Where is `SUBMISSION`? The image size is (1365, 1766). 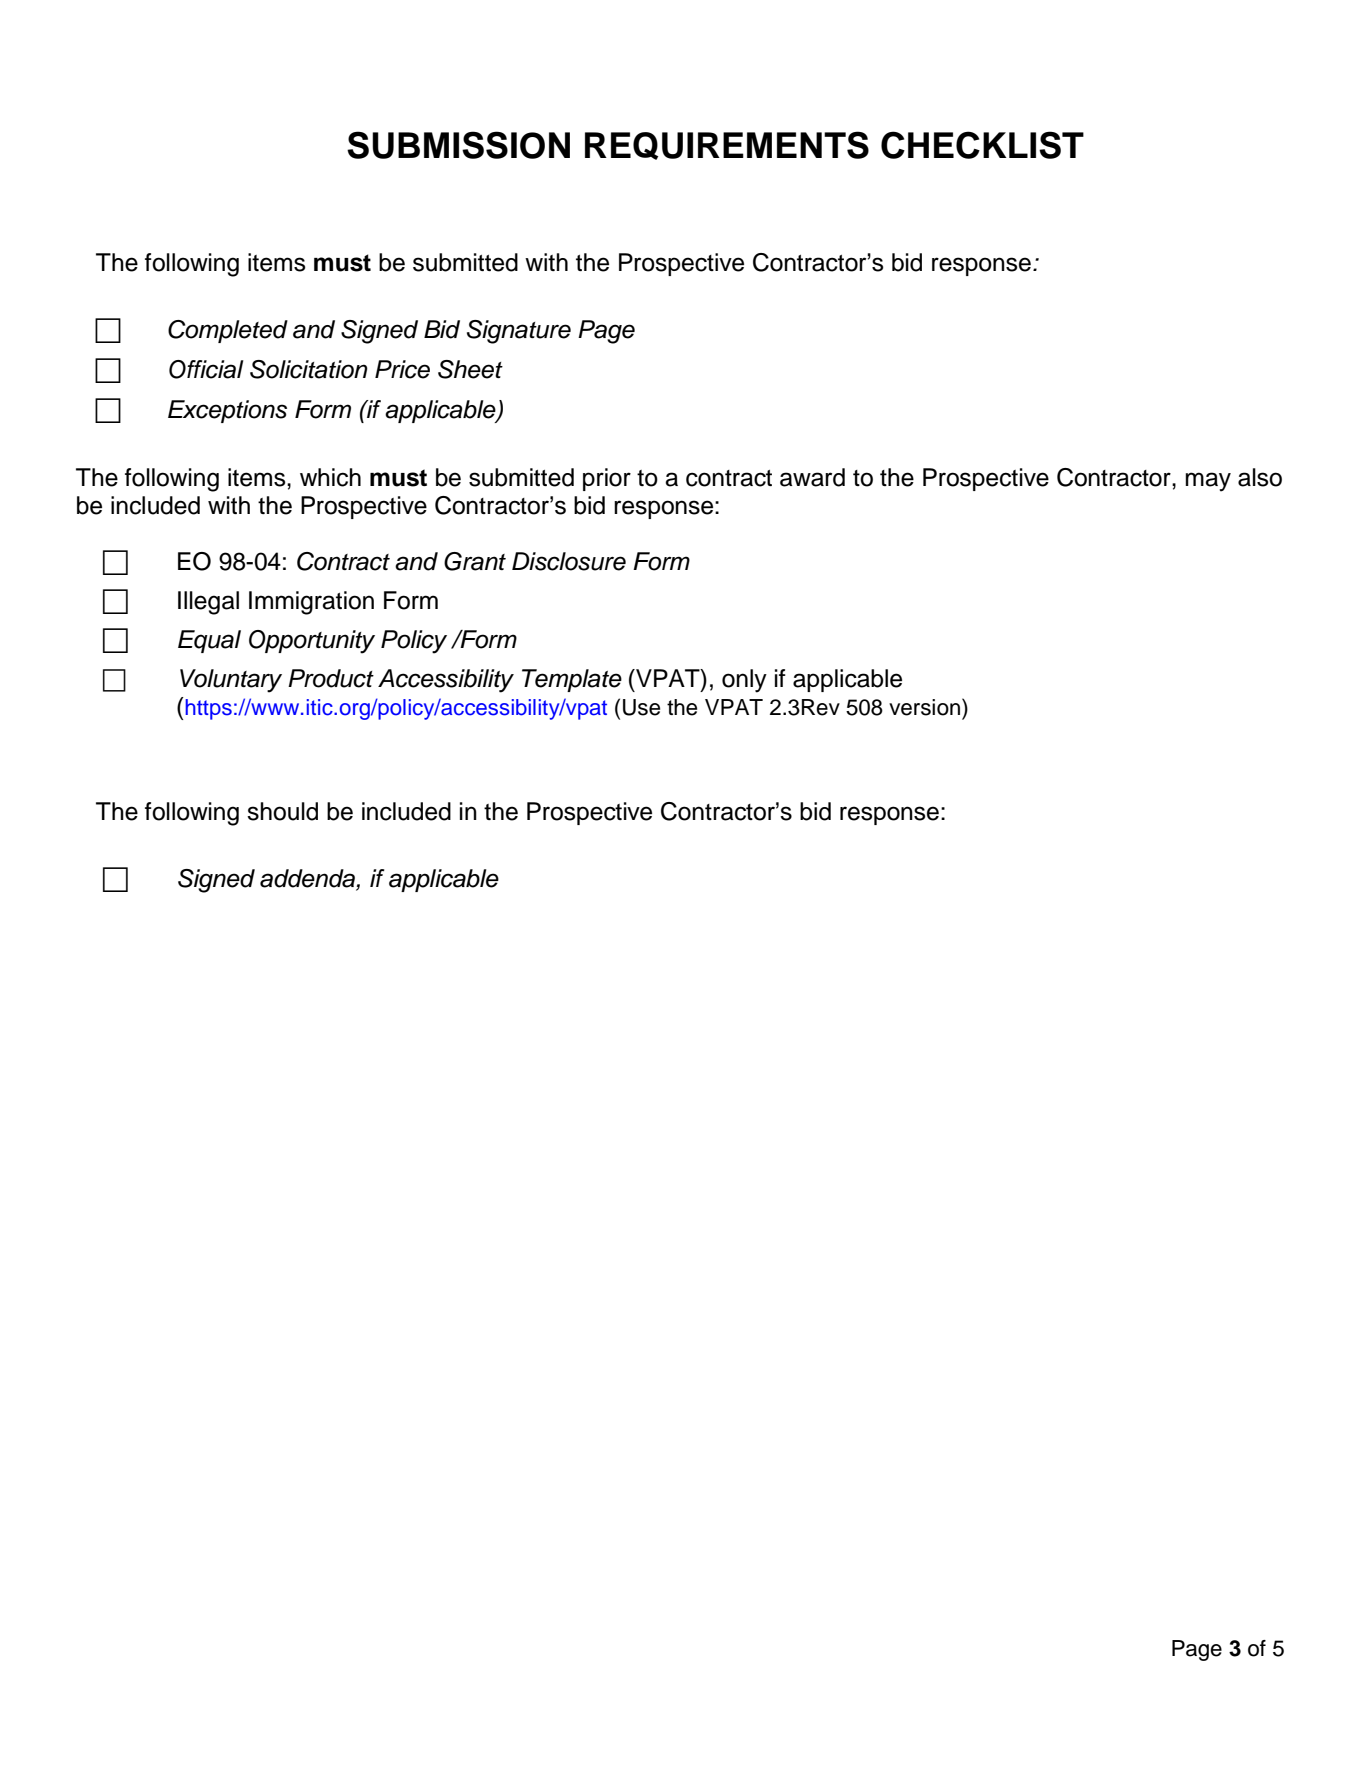
SUBMISSION is located at coordinates (458, 145).
